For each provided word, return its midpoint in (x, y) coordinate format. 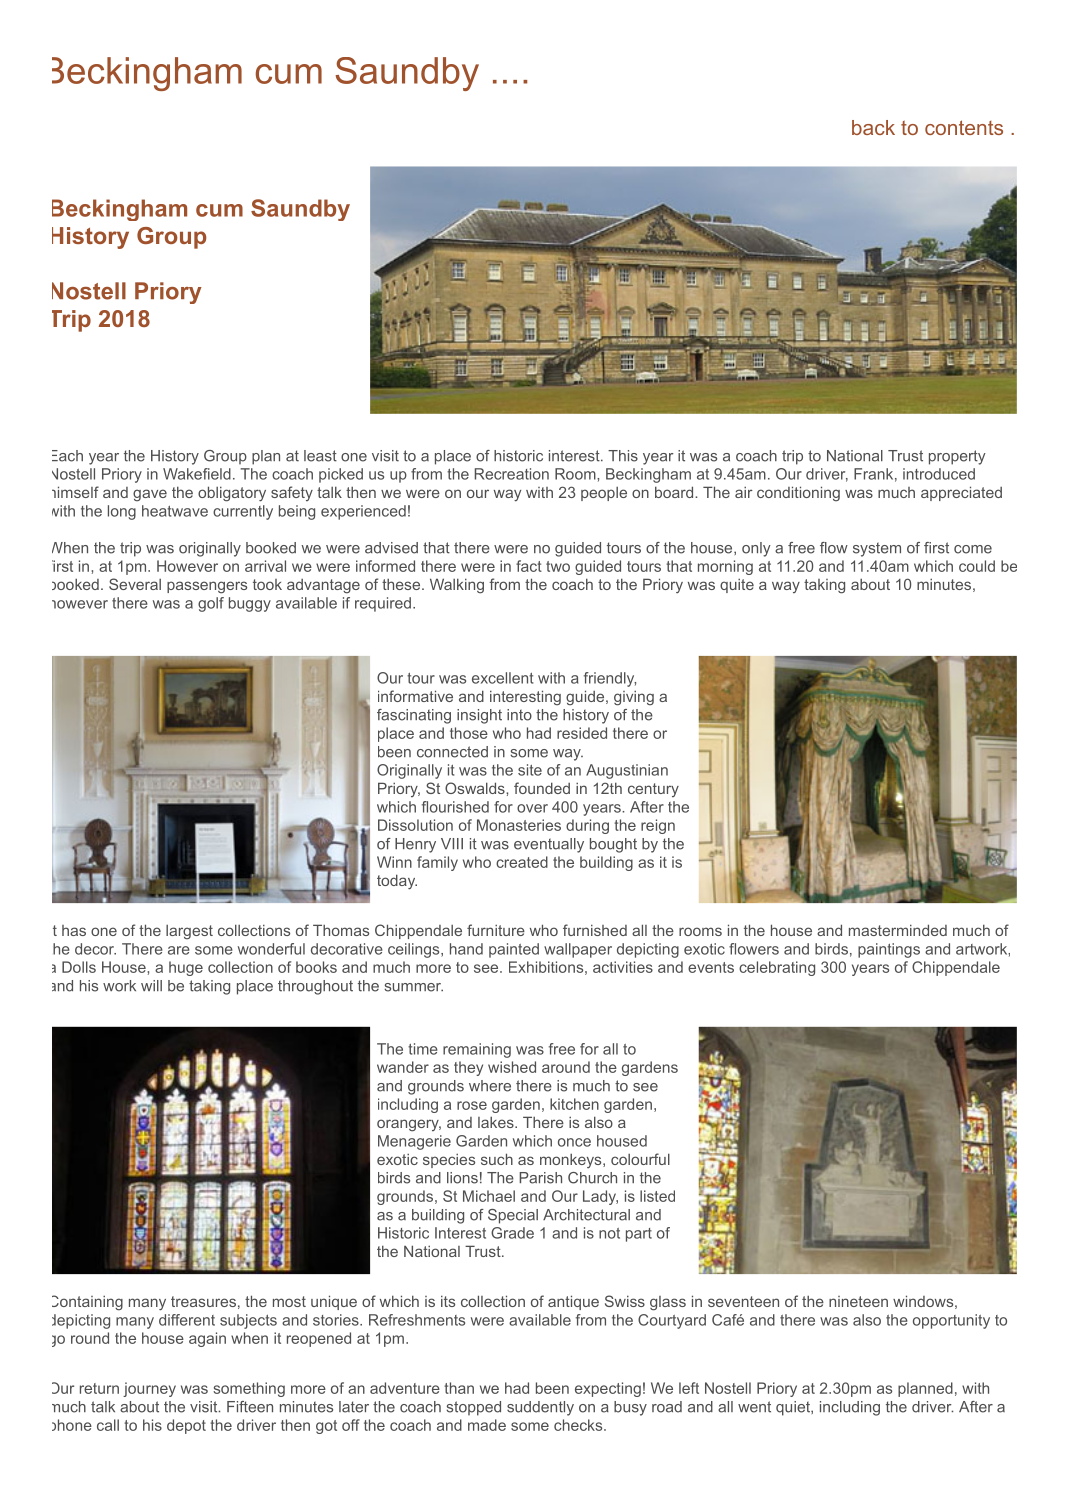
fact (529, 566)
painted (514, 950)
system (877, 549)
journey (149, 1389)
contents (964, 127)
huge (186, 968)
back (873, 127)
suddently (540, 1408)
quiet (794, 1408)
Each (67, 456)
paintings (889, 950)
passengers (207, 587)
